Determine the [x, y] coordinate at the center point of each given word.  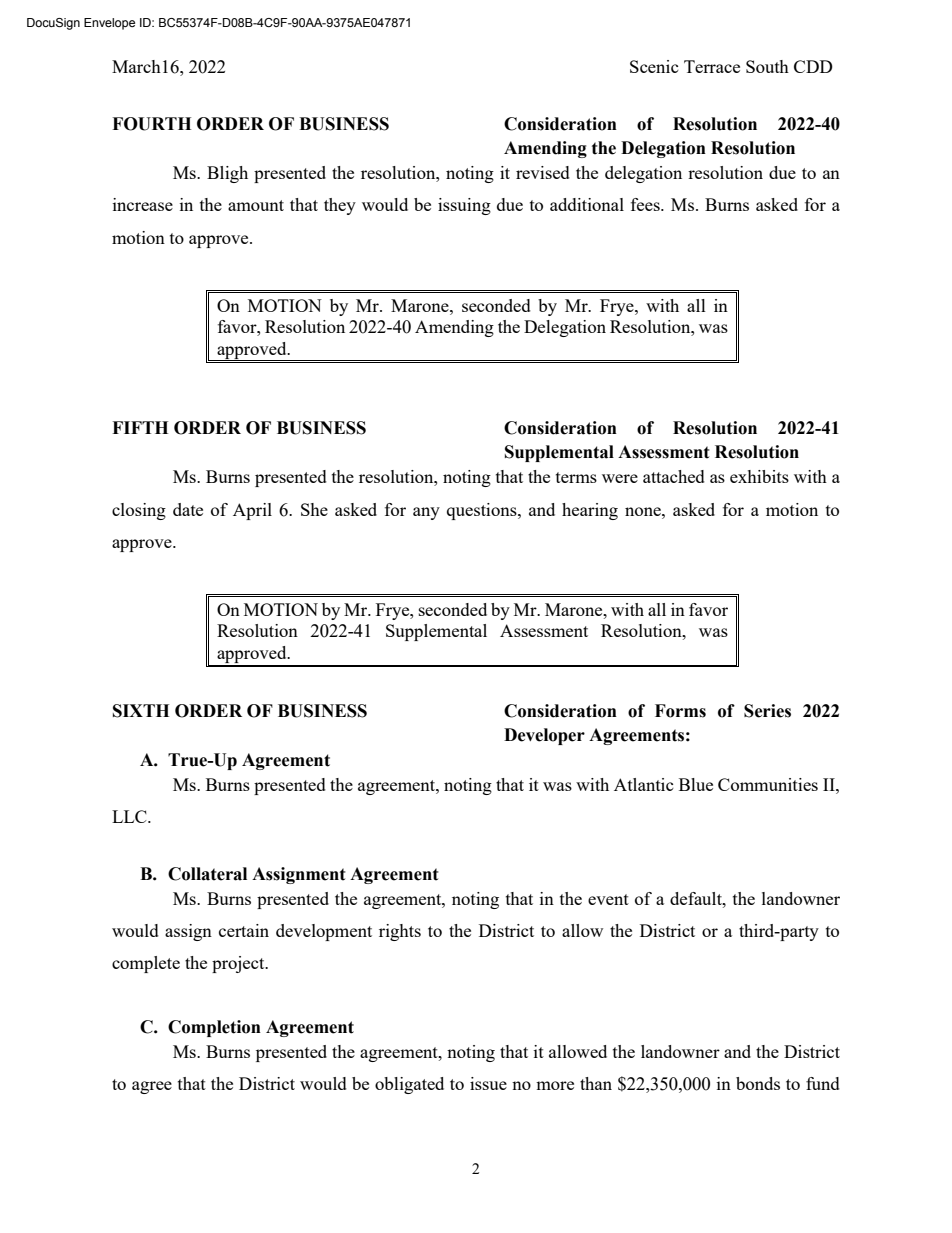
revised [543, 172]
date [188, 509]
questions [483, 511]
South [767, 66]
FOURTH [151, 124]
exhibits [759, 476]
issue [488, 1083]
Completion [214, 1028]
